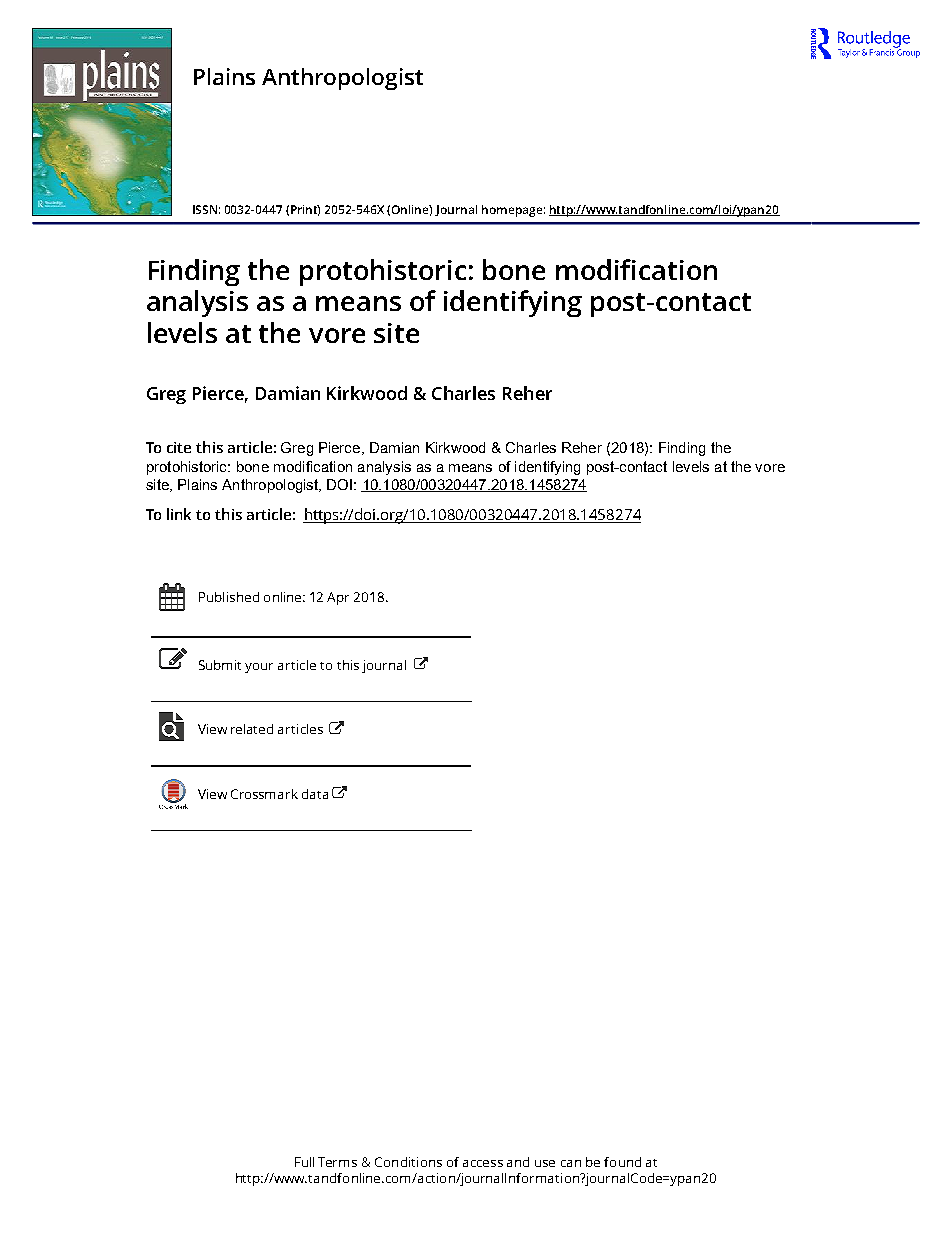 The image size is (952, 1251). What do you see at coordinates (337, 1162) in the screenshot?
I see `Terms` at bounding box center [337, 1162].
